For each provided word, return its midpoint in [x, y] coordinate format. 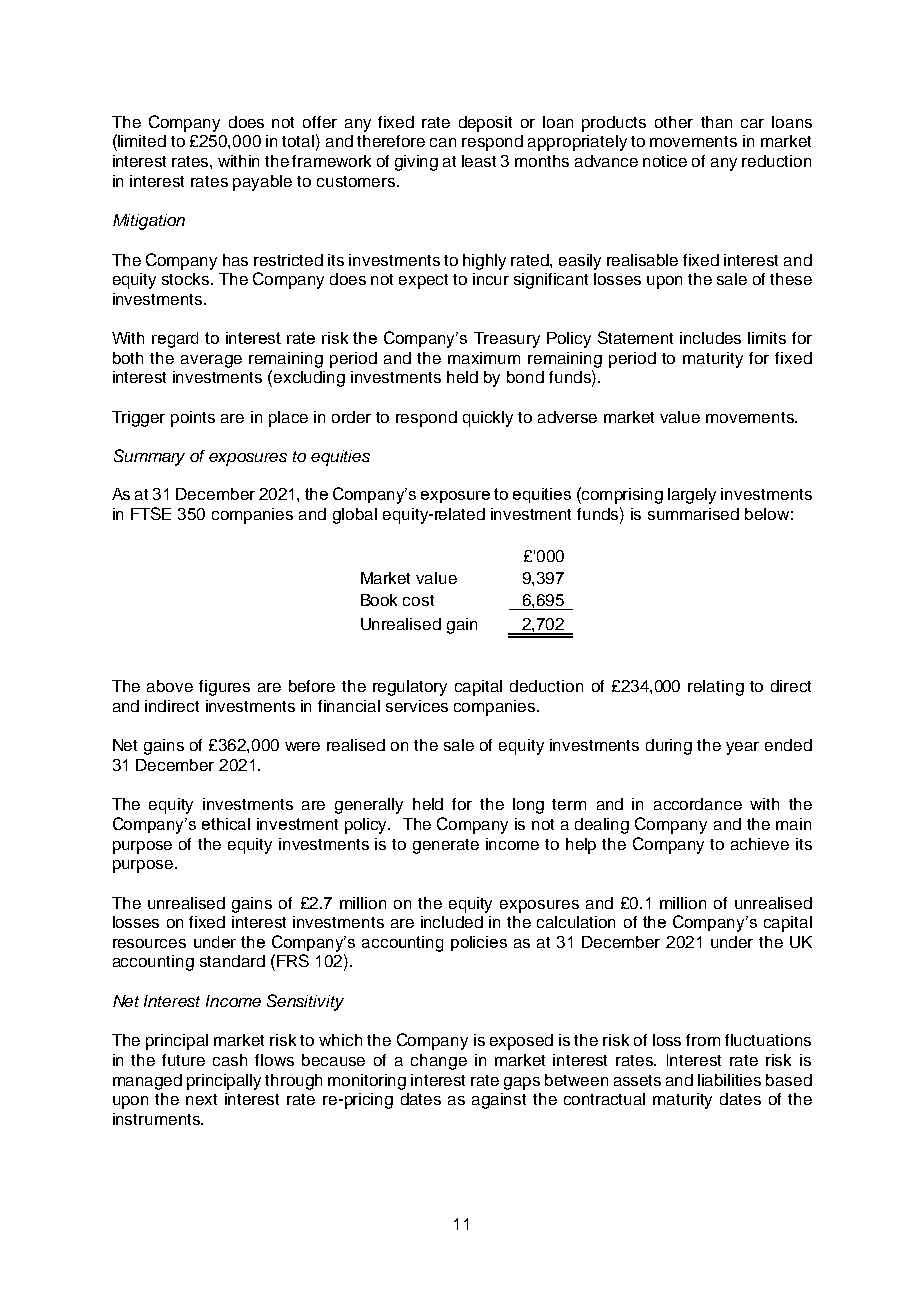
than [716, 122]
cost [418, 600]
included [452, 922]
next [201, 1099]
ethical [226, 824]
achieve [760, 844]
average [211, 361]
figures [224, 688]
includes [710, 338]
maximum [484, 358]
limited [141, 140]
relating [716, 688]
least [479, 161]
